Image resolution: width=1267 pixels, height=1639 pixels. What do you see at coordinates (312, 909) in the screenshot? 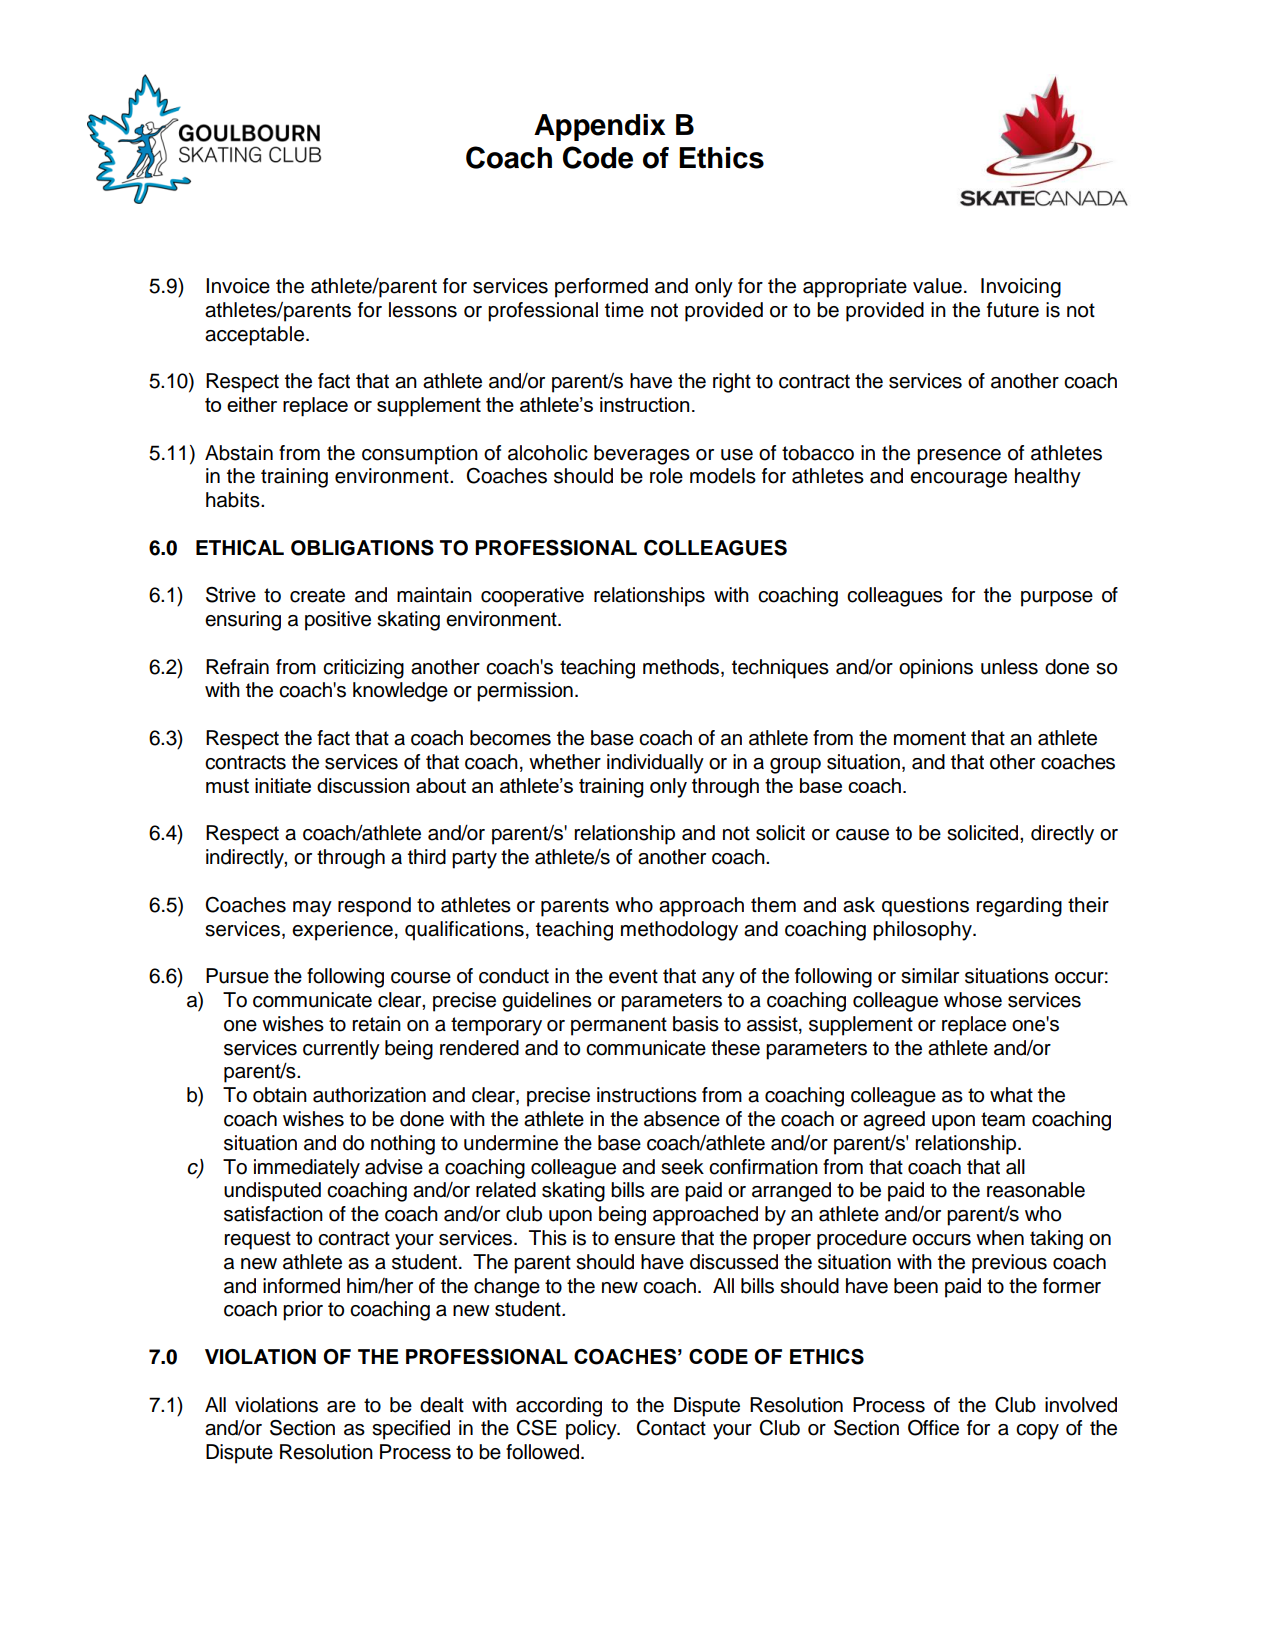
I see `may` at bounding box center [312, 909].
